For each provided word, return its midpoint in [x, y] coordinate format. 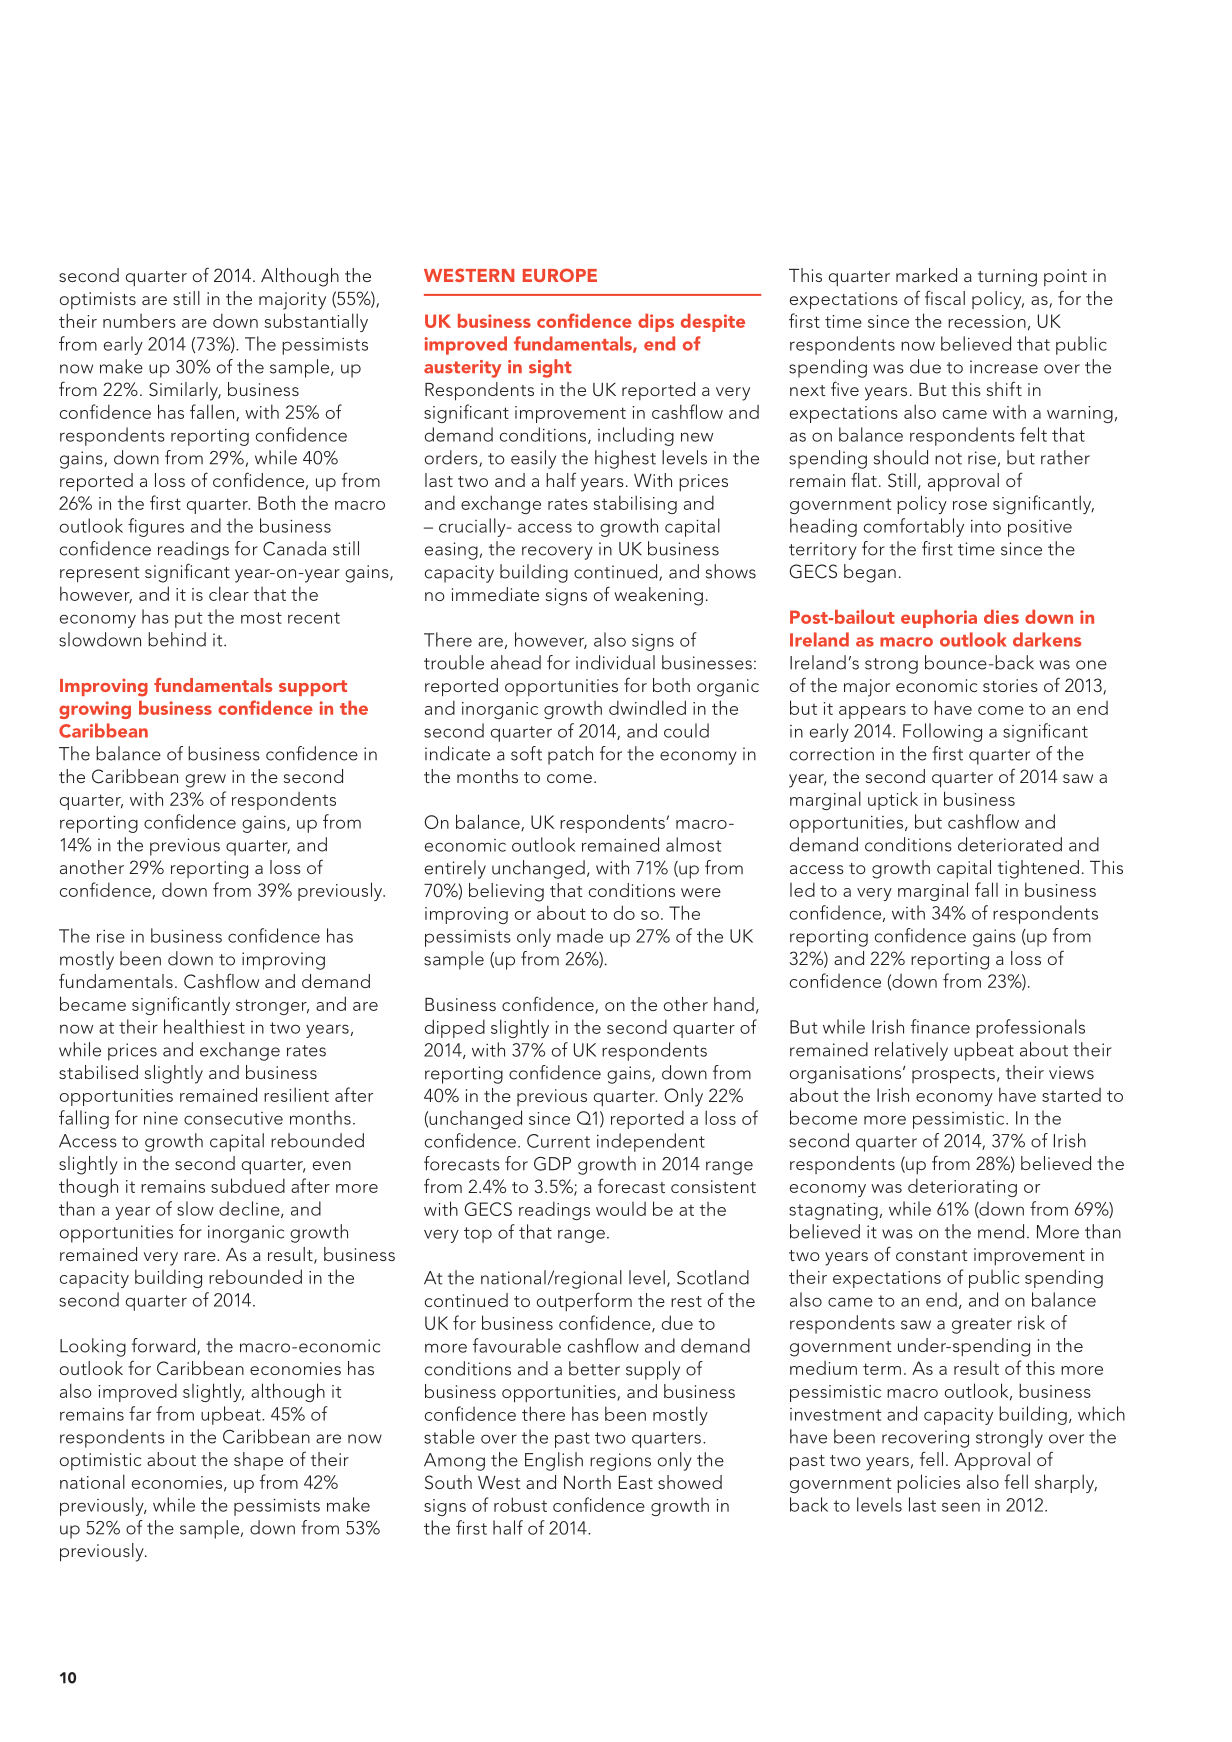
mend [1001, 1231]
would [621, 1209]
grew [205, 781]
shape [258, 1461]
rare [201, 1256]
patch [570, 755]
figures [156, 527]
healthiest [204, 1026]
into [986, 526]
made [580, 935]
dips [656, 323]
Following [942, 732]
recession [987, 321]
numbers [139, 321]
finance [940, 1026]
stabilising [635, 504]
